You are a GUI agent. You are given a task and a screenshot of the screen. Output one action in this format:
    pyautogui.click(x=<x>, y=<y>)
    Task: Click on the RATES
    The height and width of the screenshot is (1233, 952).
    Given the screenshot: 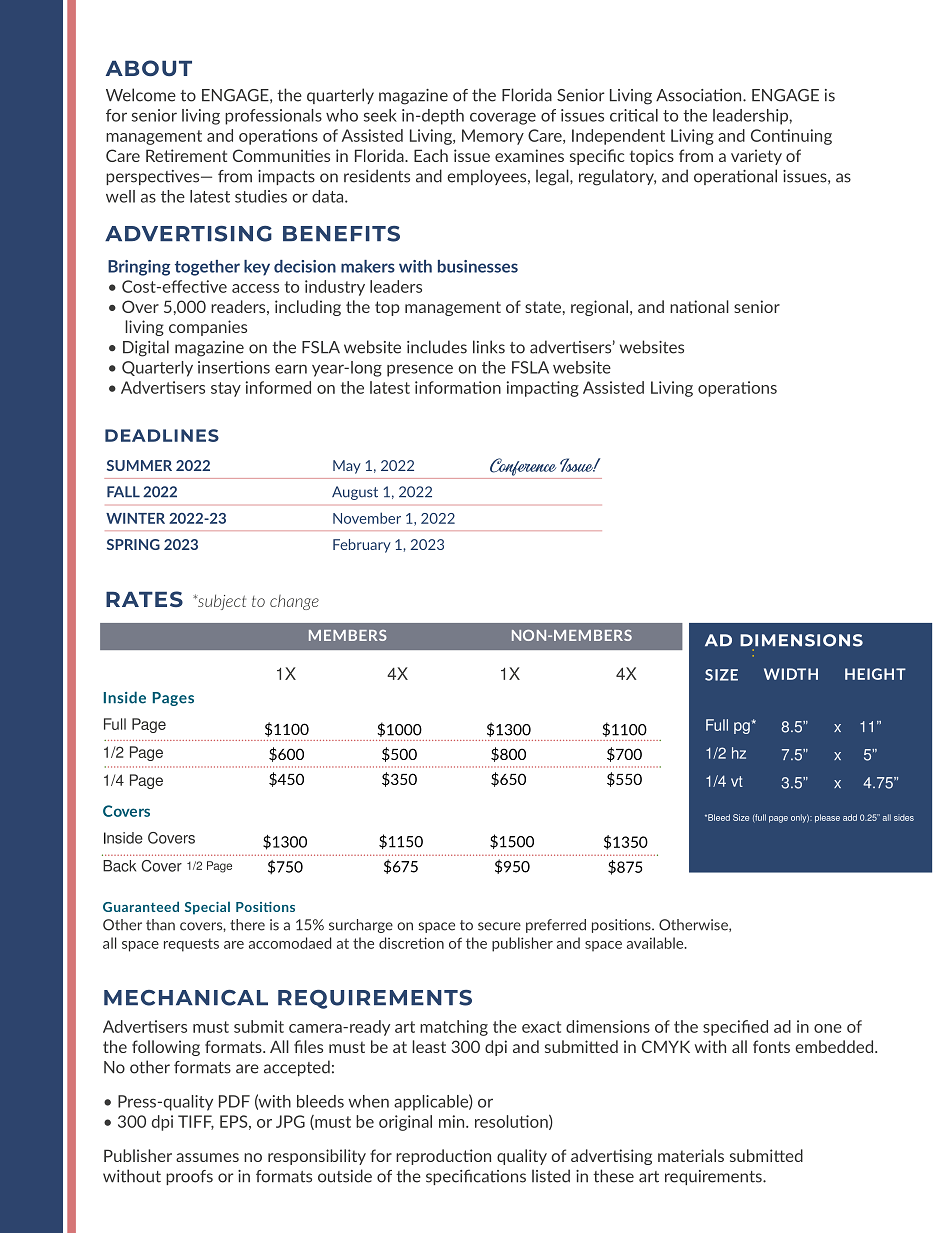 What is the action you would take?
    pyautogui.click(x=144, y=599)
